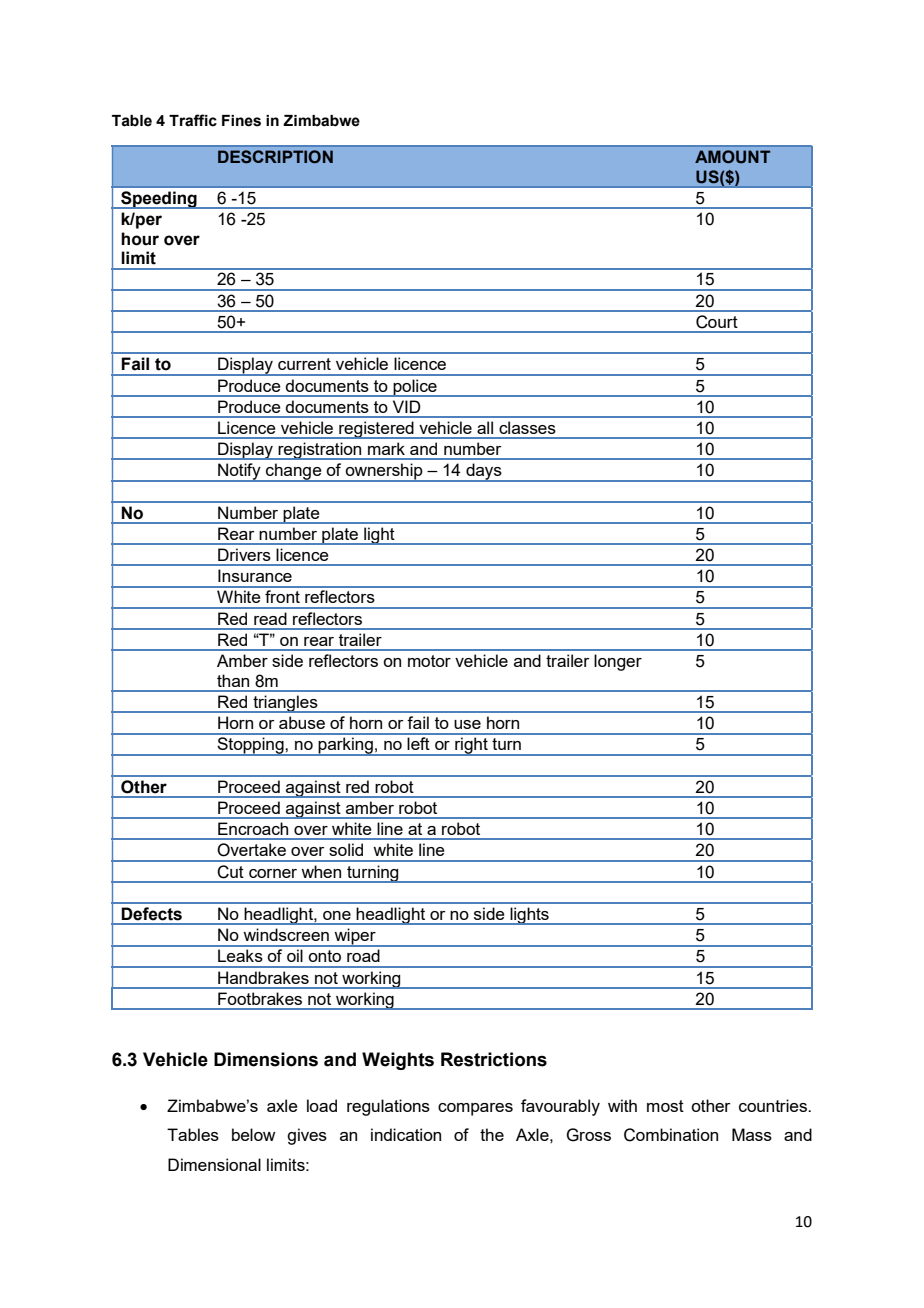 Image resolution: width=924 pixels, height=1308 pixels. Describe the element at coordinates (732, 157) in the document. I see `AMOUNT` at that location.
